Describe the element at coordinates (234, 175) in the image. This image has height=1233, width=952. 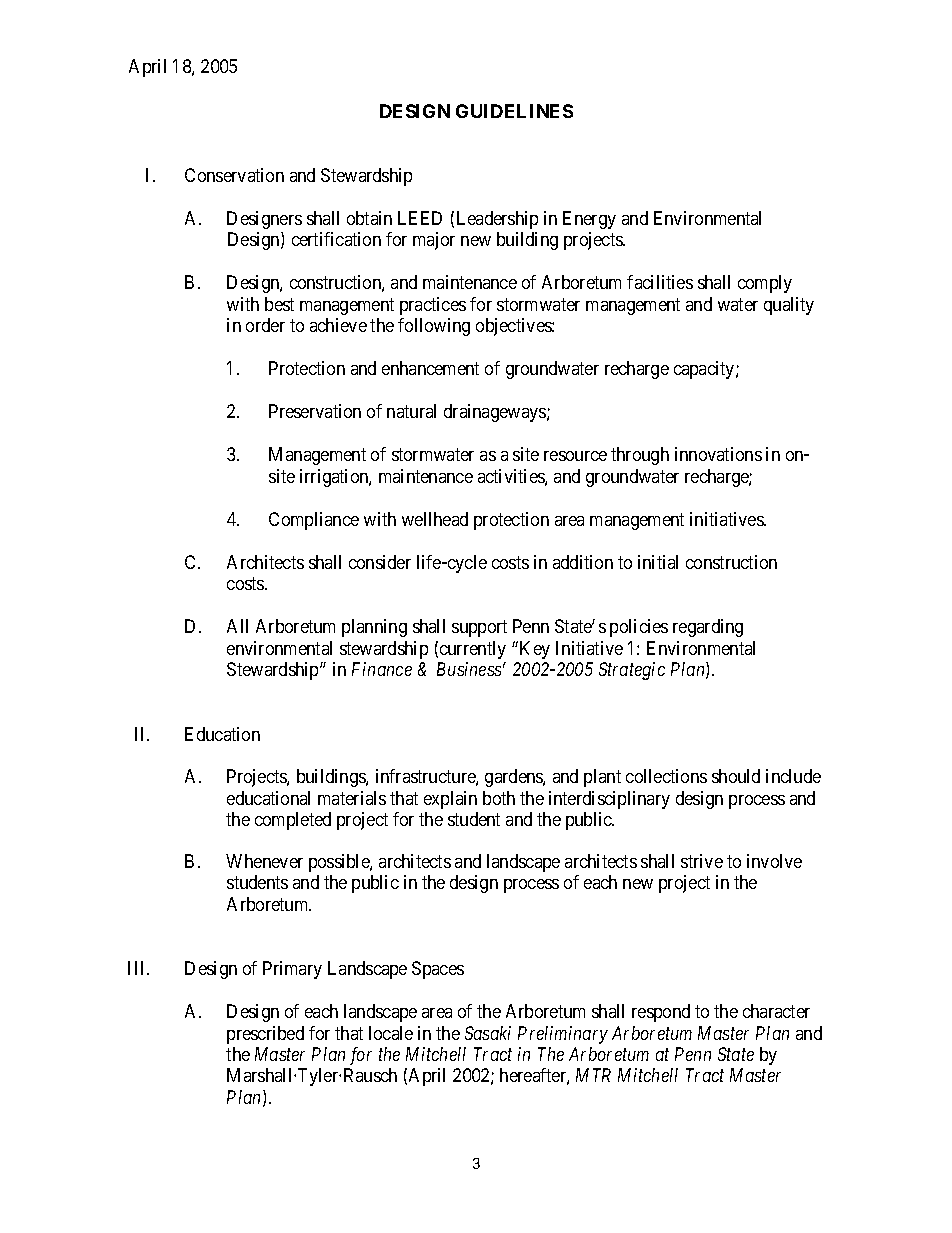
I see `Conservation` at that location.
